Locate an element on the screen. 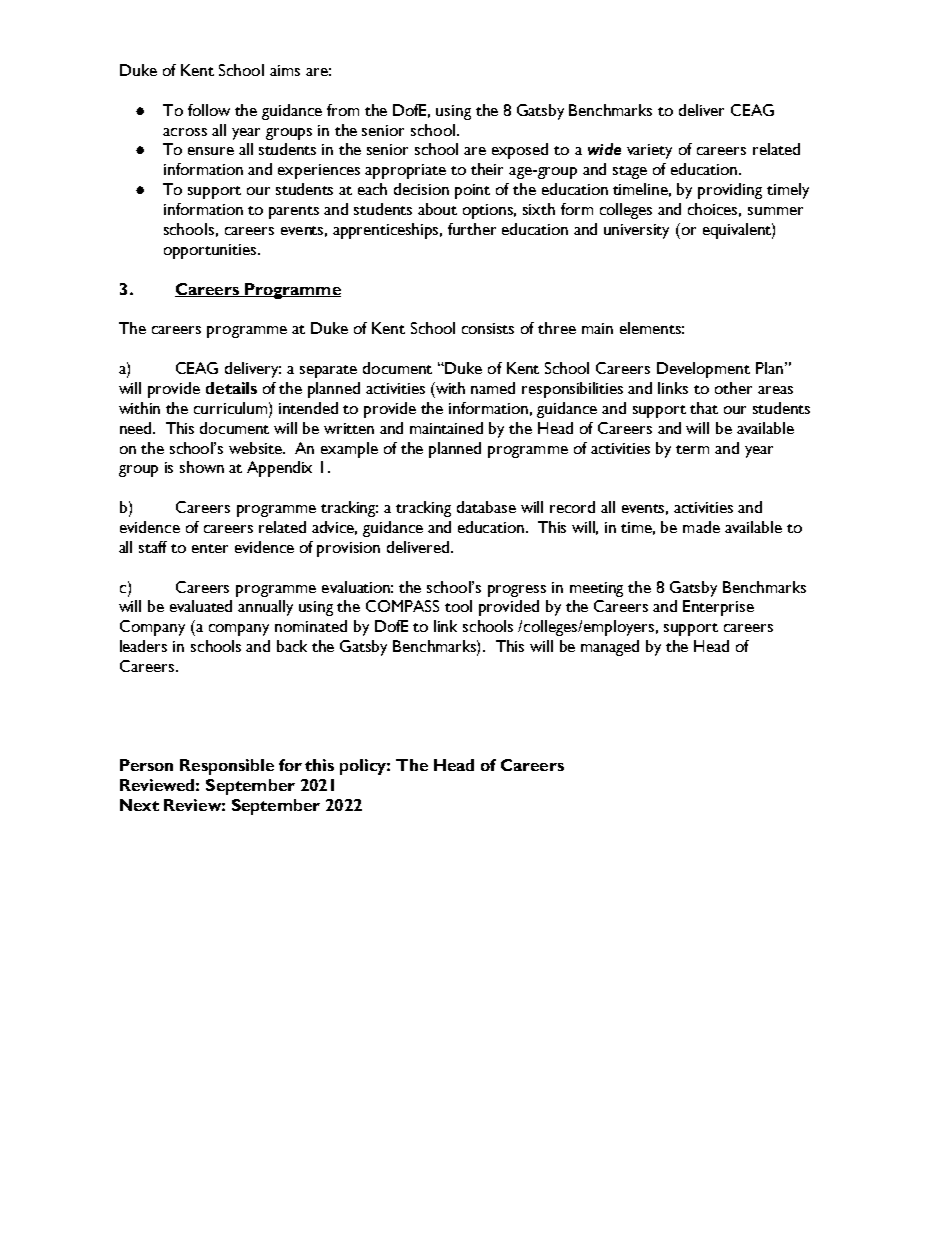 Image resolution: width=952 pixels, height=1233 pixels. follow is located at coordinates (209, 110).
